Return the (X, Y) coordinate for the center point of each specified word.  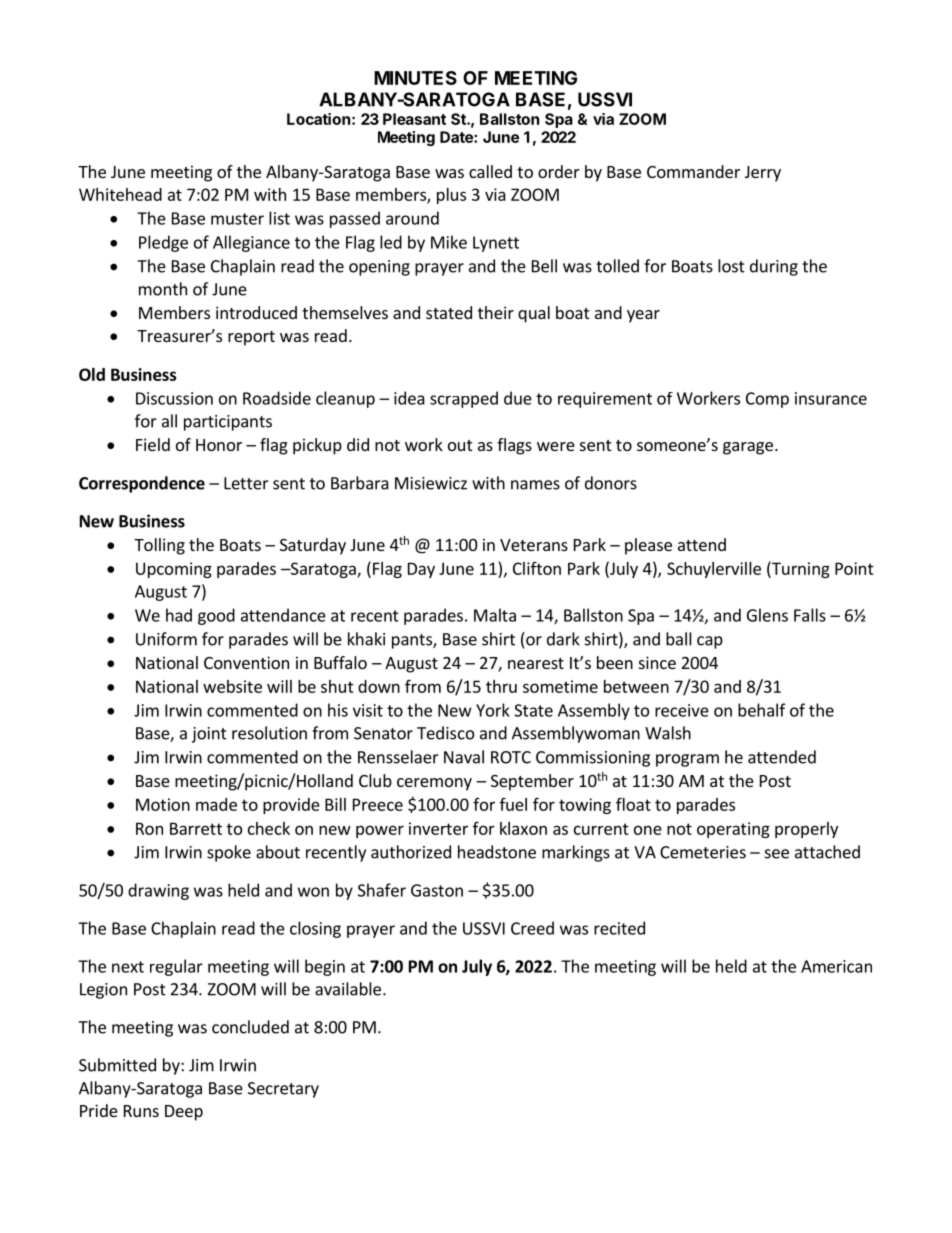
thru (501, 686)
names (535, 485)
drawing (158, 891)
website (232, 686)
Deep (184, 1113)
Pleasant (414, 119)
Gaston (437, 890)
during (774, 267)
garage (748, 448)
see (777, 854)
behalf (762, 710)
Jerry (763, 174)
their (496, 312)
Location (318, 119)
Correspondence (142, 484)
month (163, 289)
